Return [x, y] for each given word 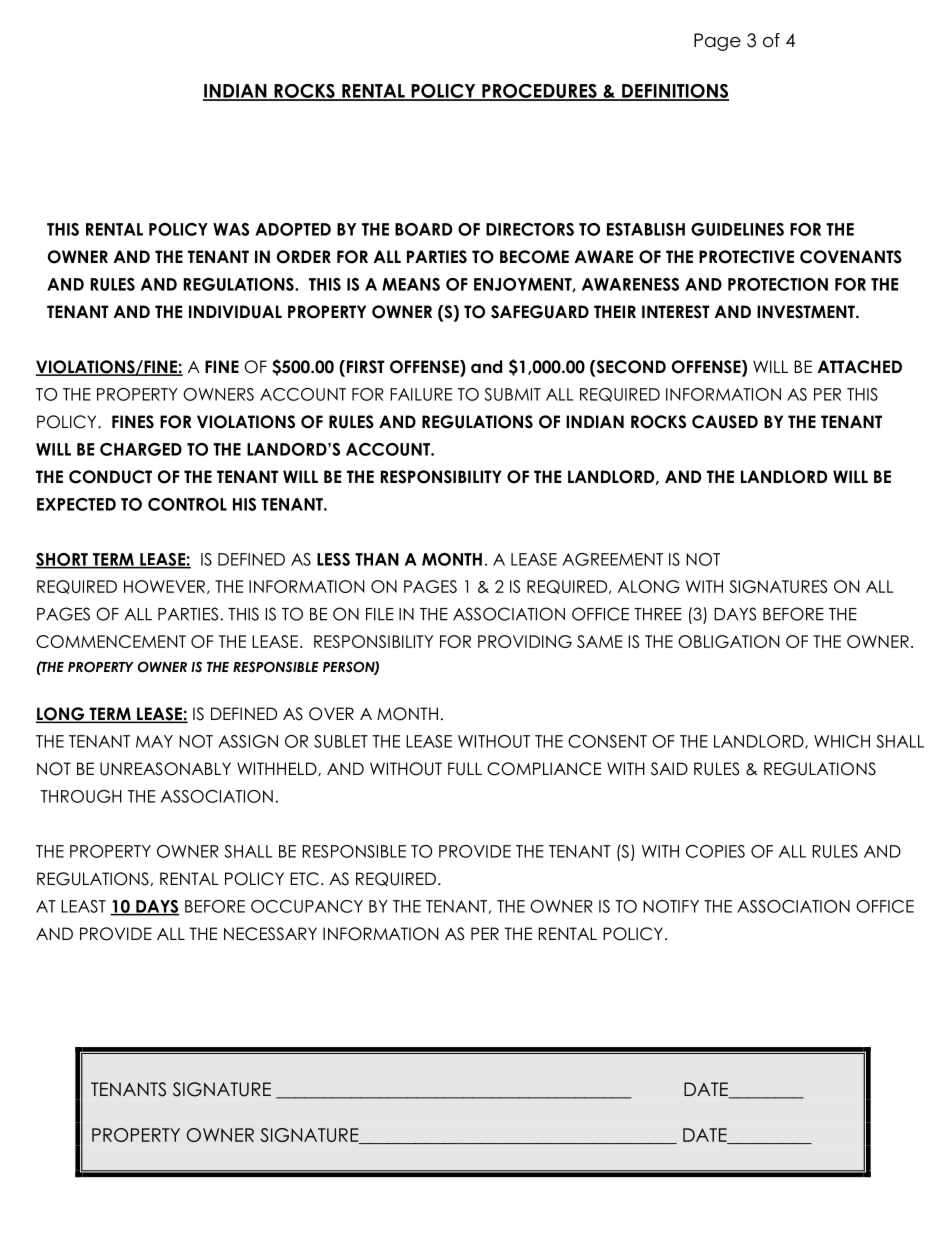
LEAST [83, 906]
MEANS [411, 284]
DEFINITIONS [674, 92]
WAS [231, 229]
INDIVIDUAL [235, 312]
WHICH [842, 741]
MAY [154, 741]
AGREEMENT [612, 559]
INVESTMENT [807, 312]
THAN [377, 559]
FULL [465, 769]
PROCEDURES [539, 92]
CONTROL [187, 504]
